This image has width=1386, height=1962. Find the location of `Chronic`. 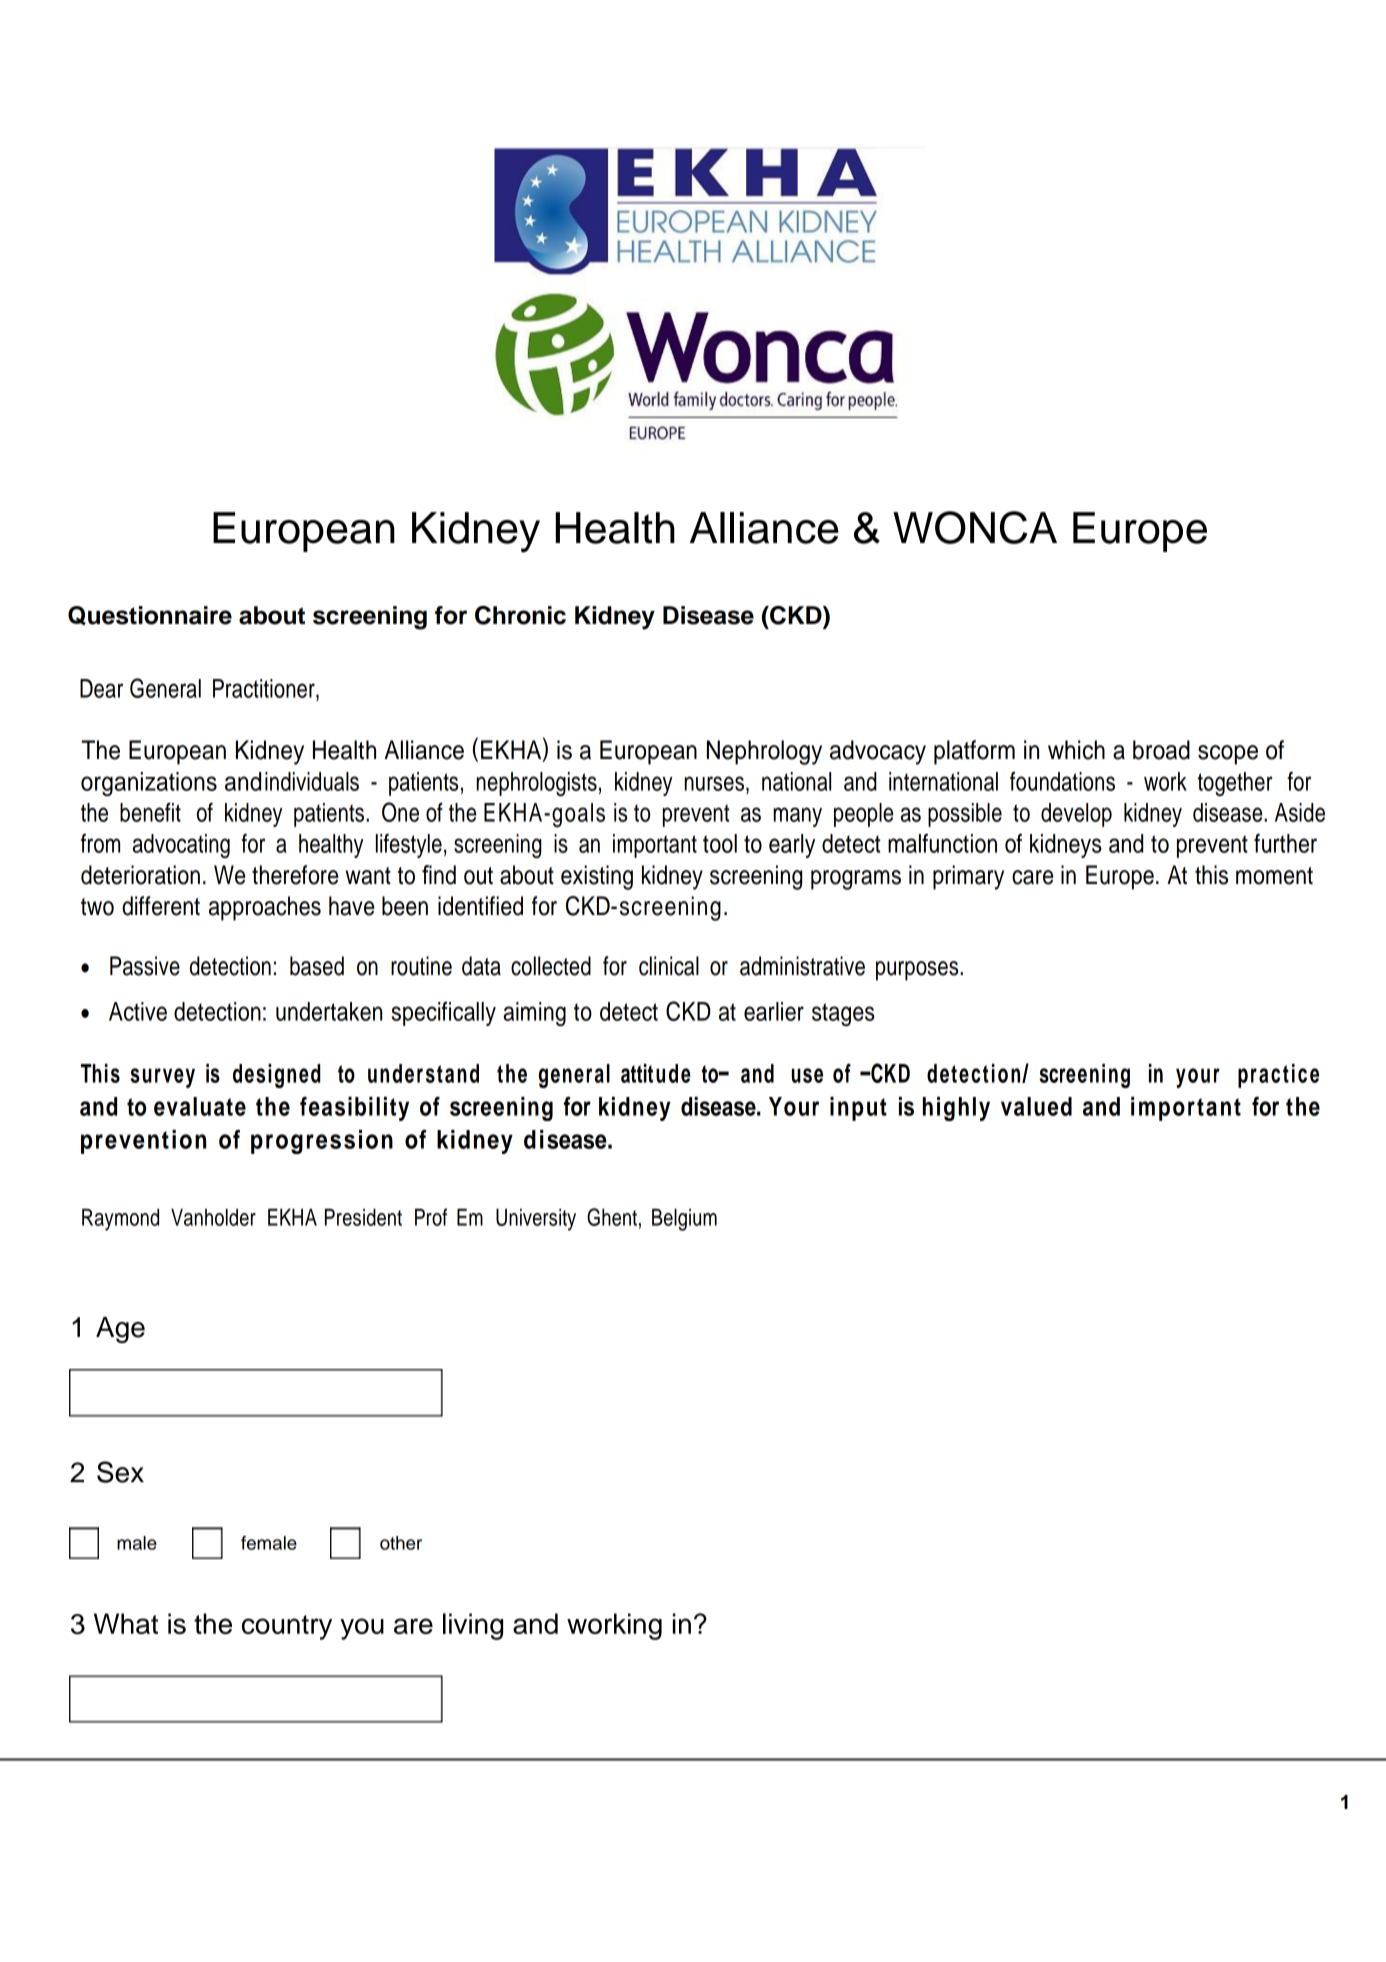

Chronic is located at coordinates (520, 615).
